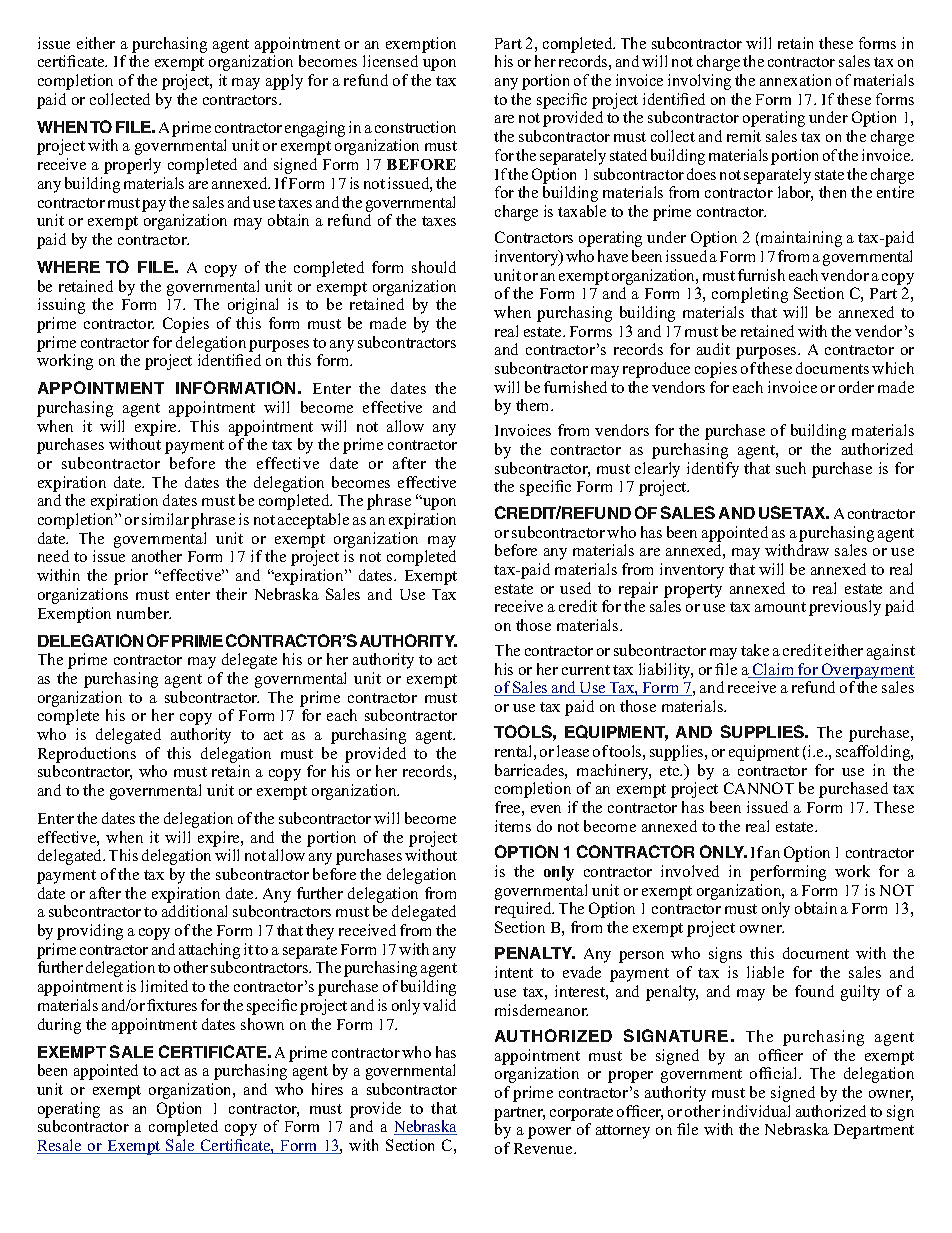 This screenshot has height=1233, width=952. What do you see at coordinates (549, 1133) in the screenshot?
I see `power` at bounding box center [549, 1133].
